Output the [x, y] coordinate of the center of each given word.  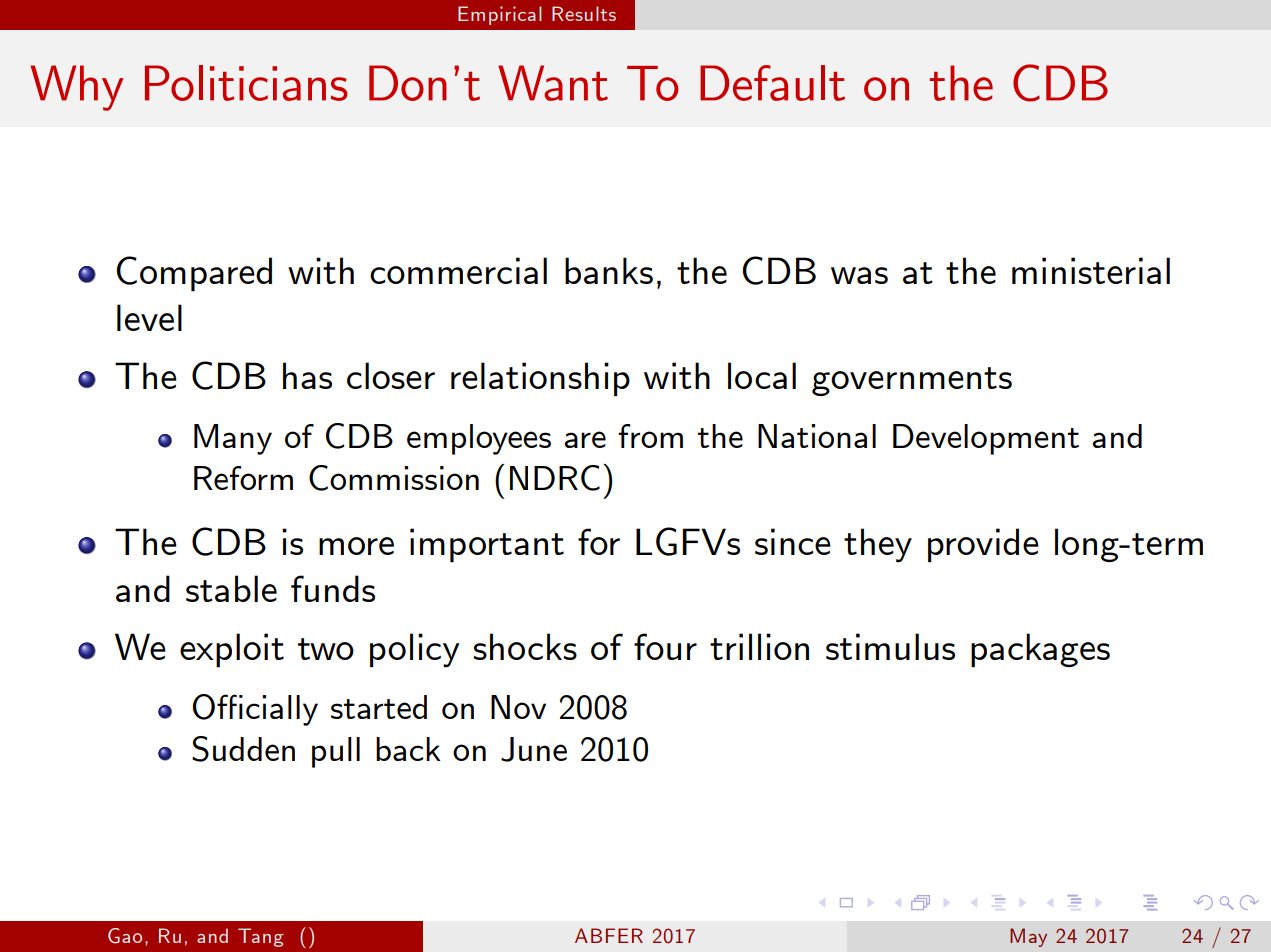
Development [986, 439]
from [650, 436]
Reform [243, 478]
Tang [261, 937]
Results [584, 13]
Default [772, 83]
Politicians [246, 83]
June [534, 749]
